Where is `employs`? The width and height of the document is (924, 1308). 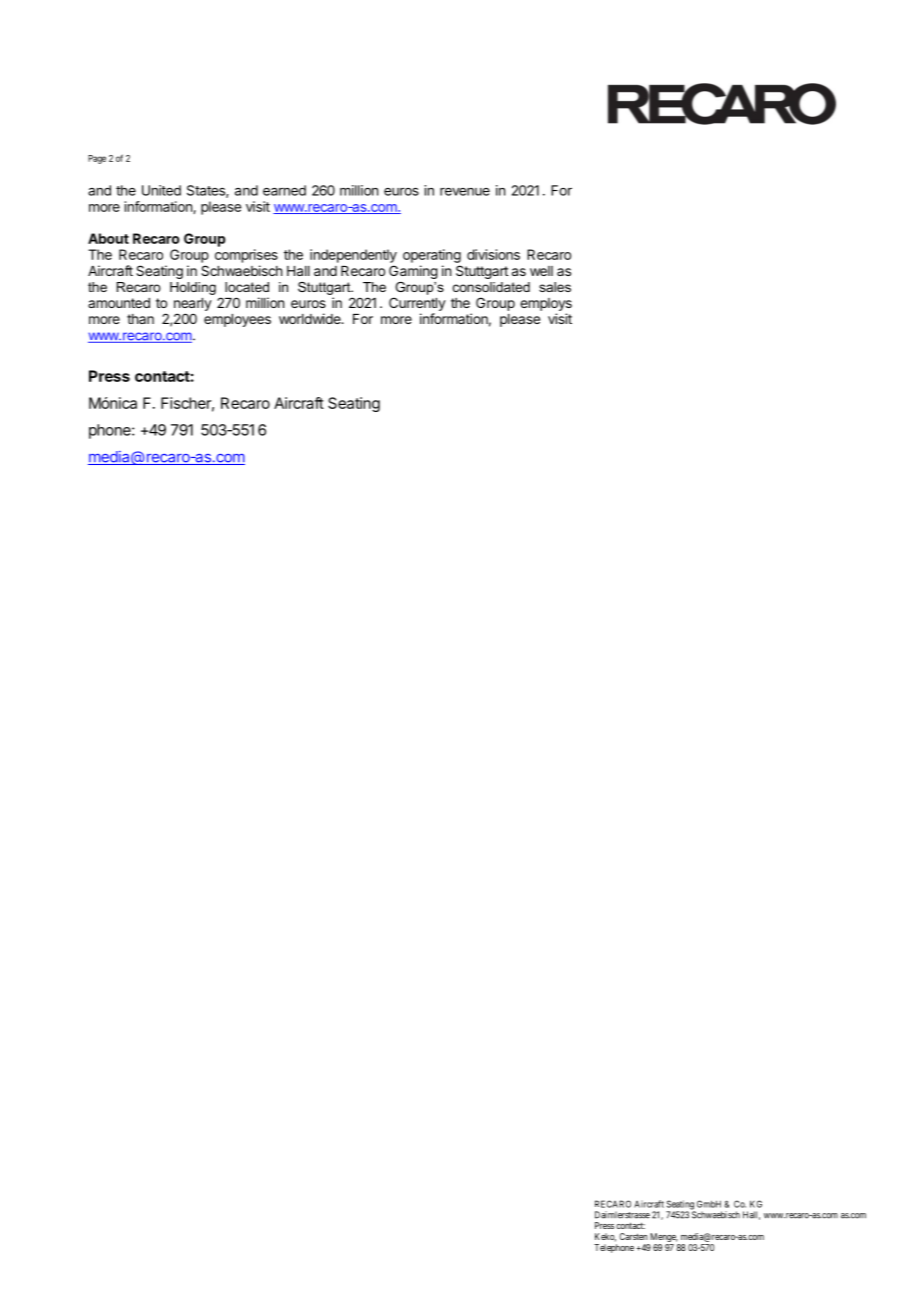
employs is located at coordinates (546, 304).
